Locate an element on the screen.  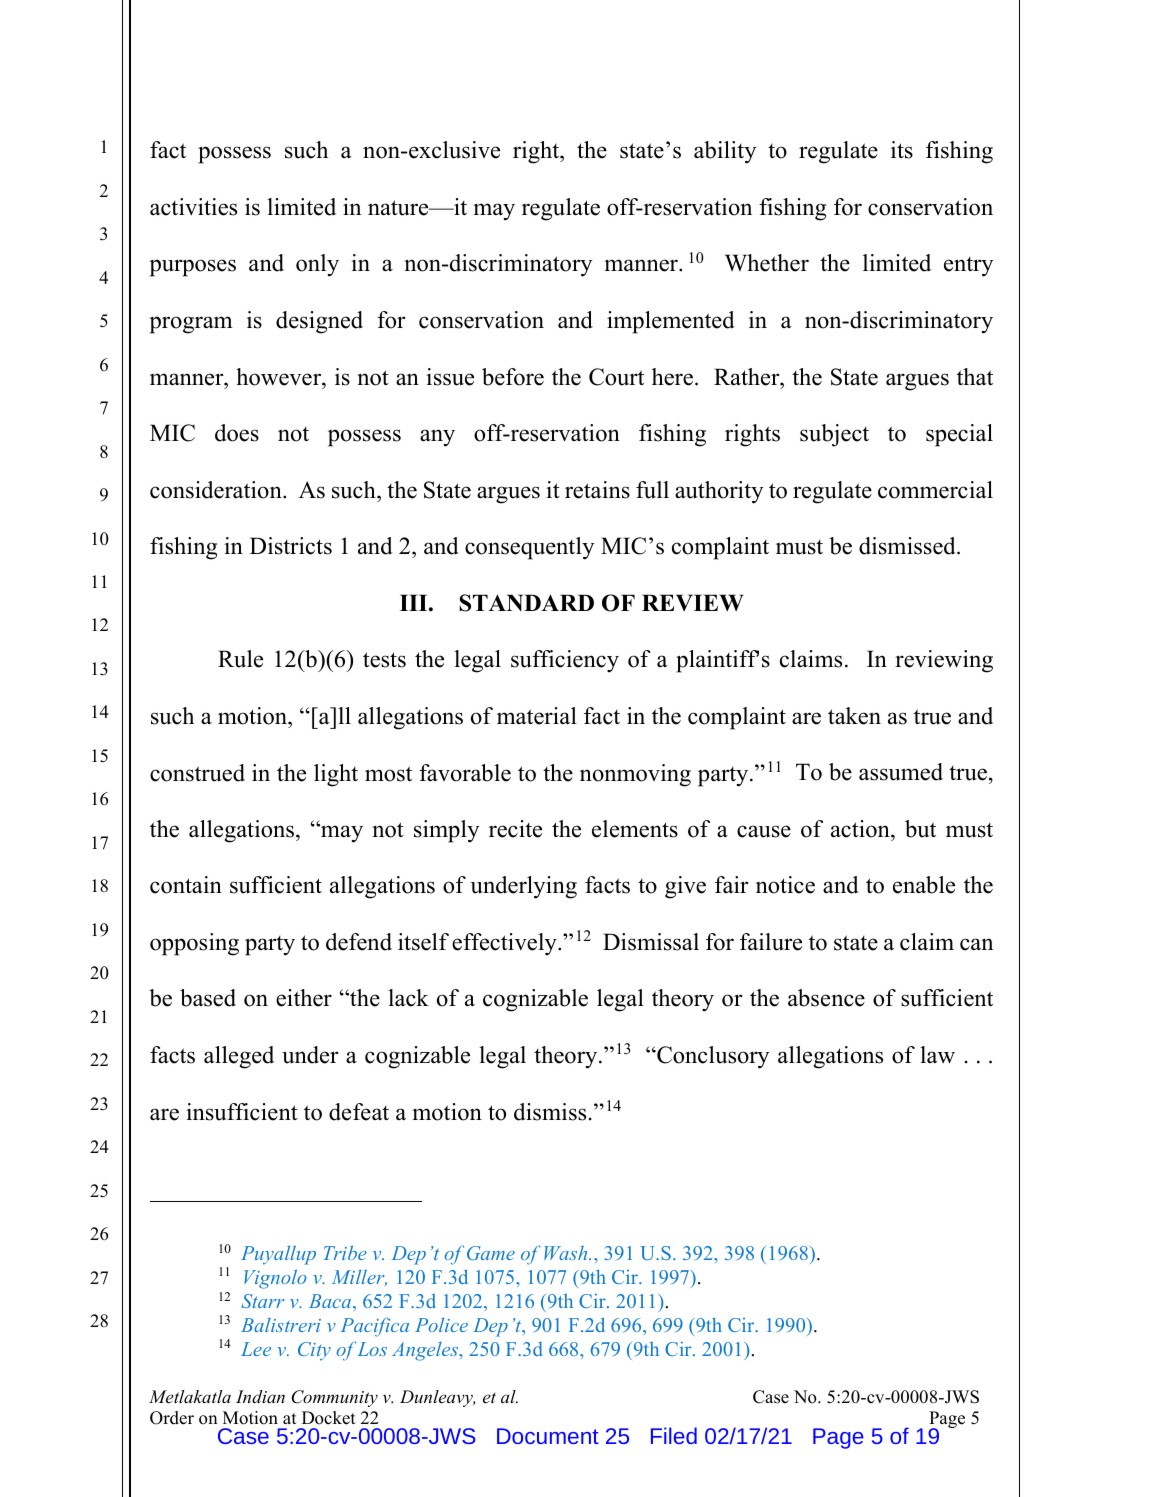
law is located at coordinates (937, 1055).
